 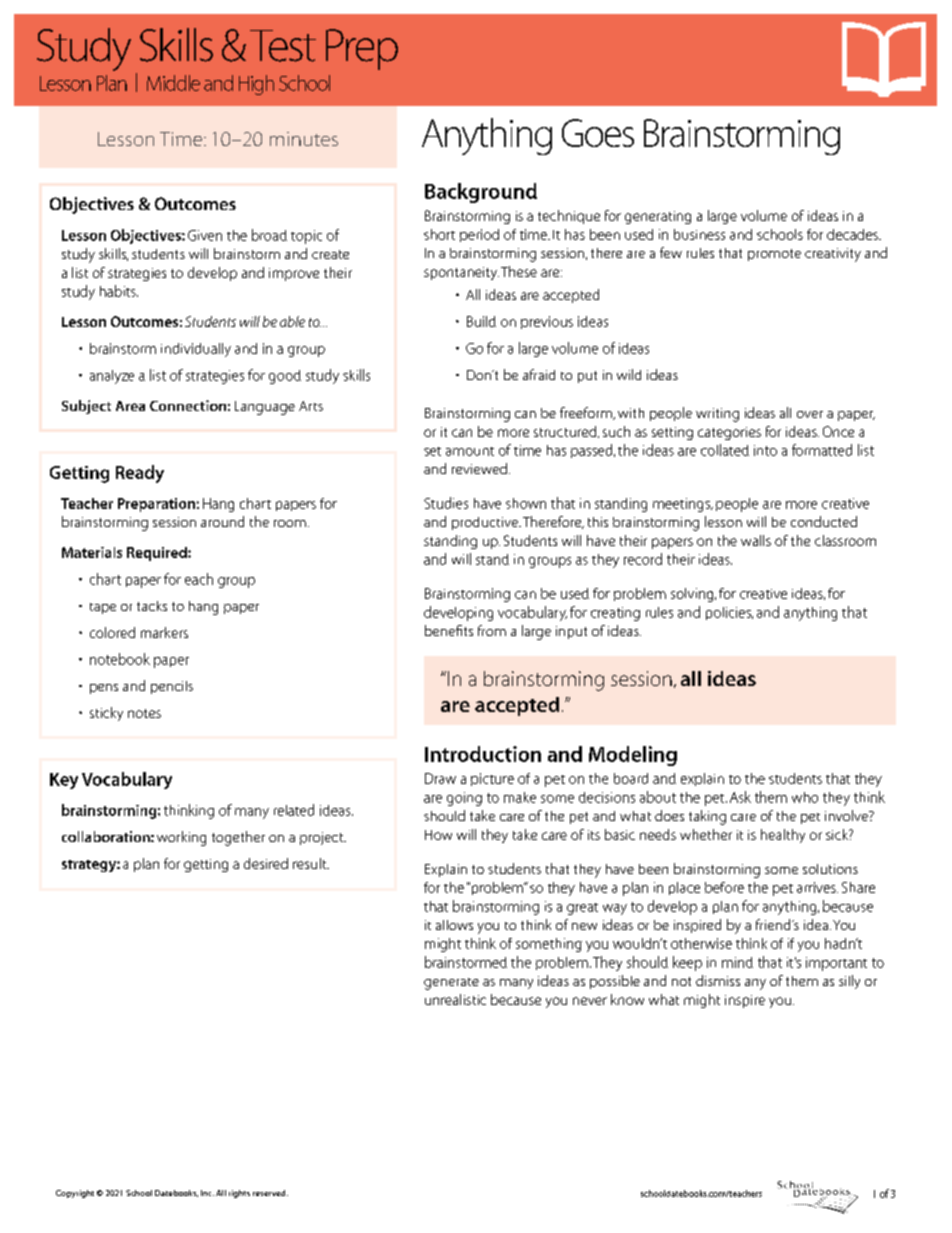 I want to click on Inc, so click(x=207, y=1193).
